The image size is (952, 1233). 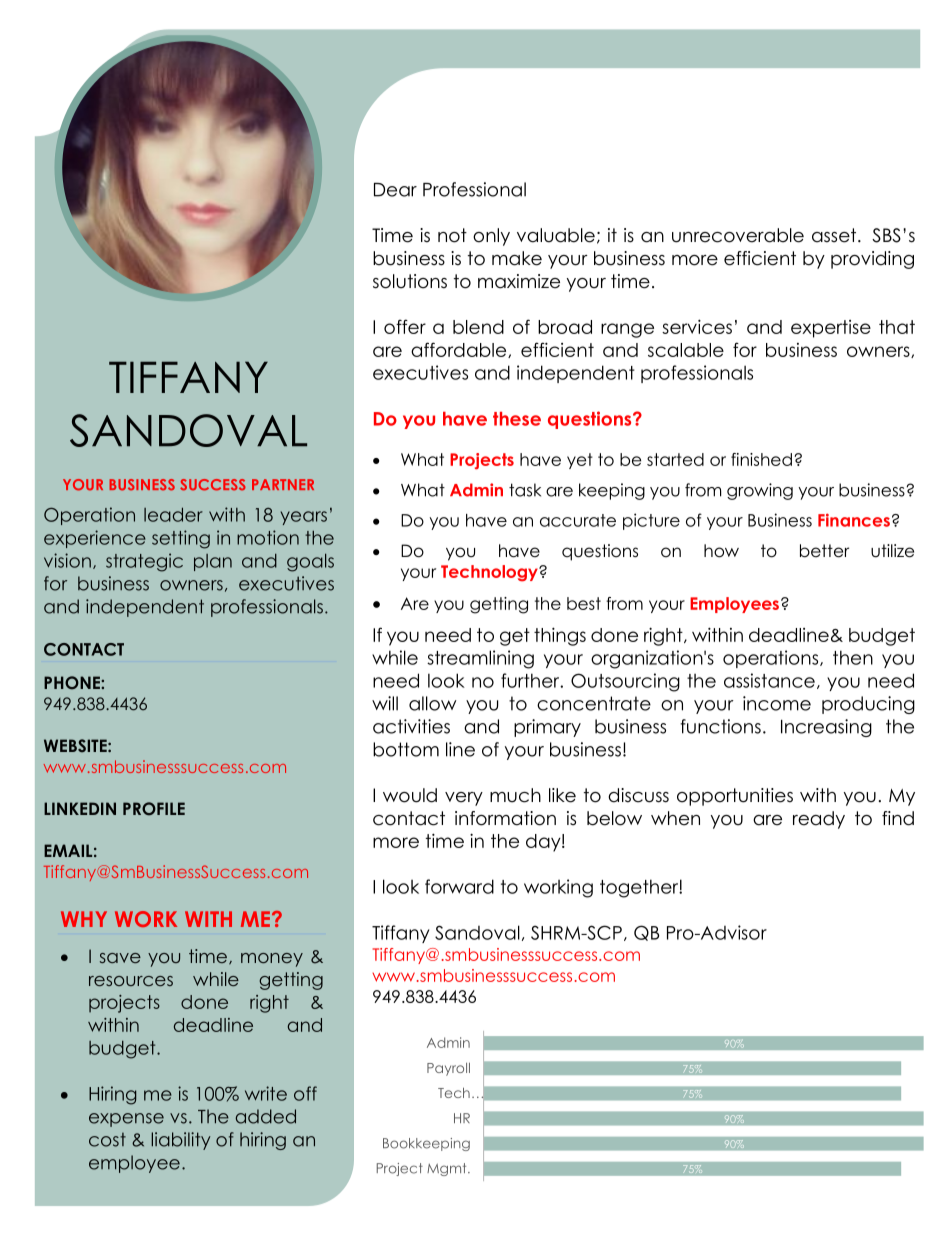 I want to click on better, so click(x=824, y=551).
